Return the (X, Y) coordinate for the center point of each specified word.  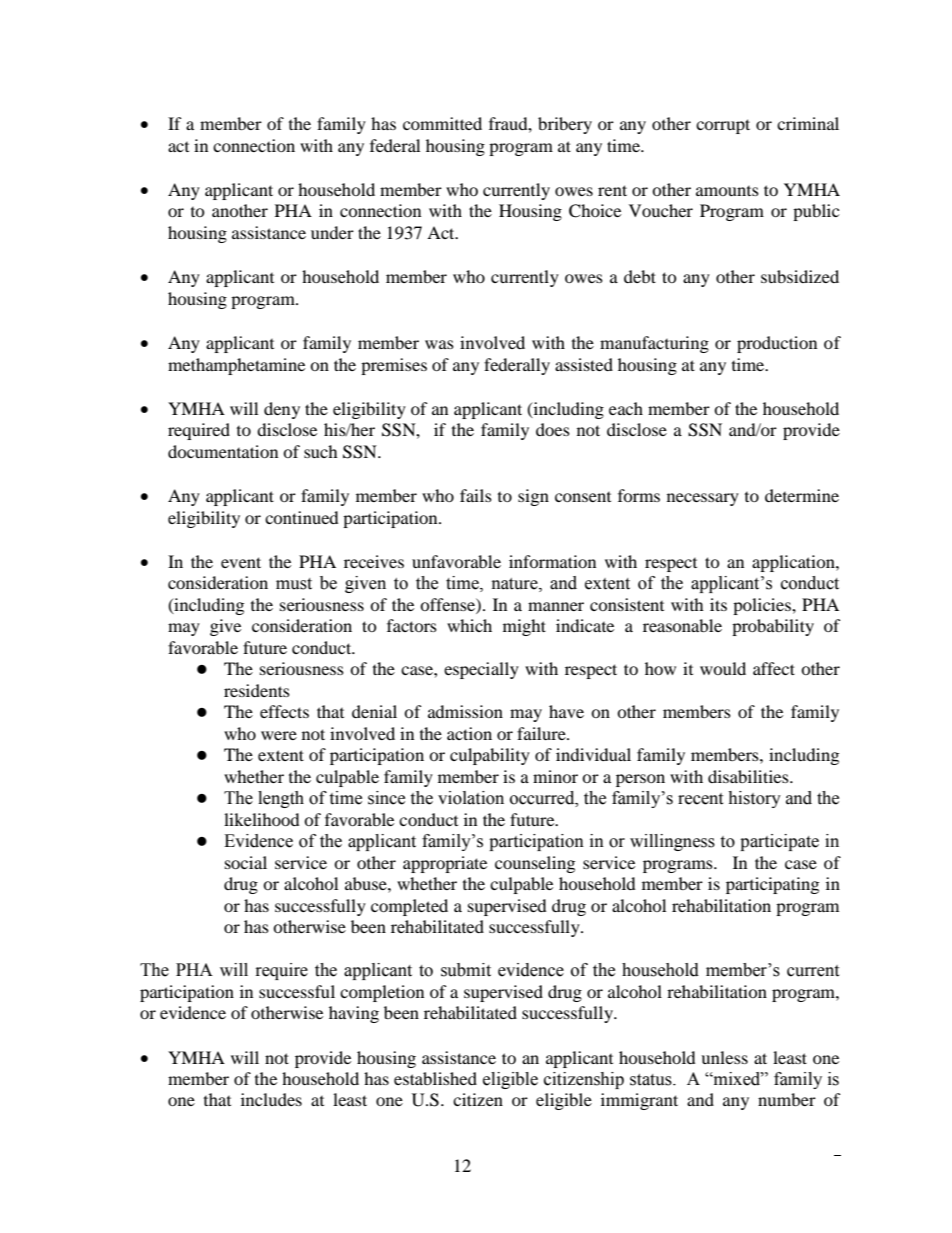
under (332, 232)
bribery (565, 125)
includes (271, 1099)
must (294, 584)
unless (724, 1057)
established (435, 1078)
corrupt (723, 126)
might (524, 627)
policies (763, 606)
